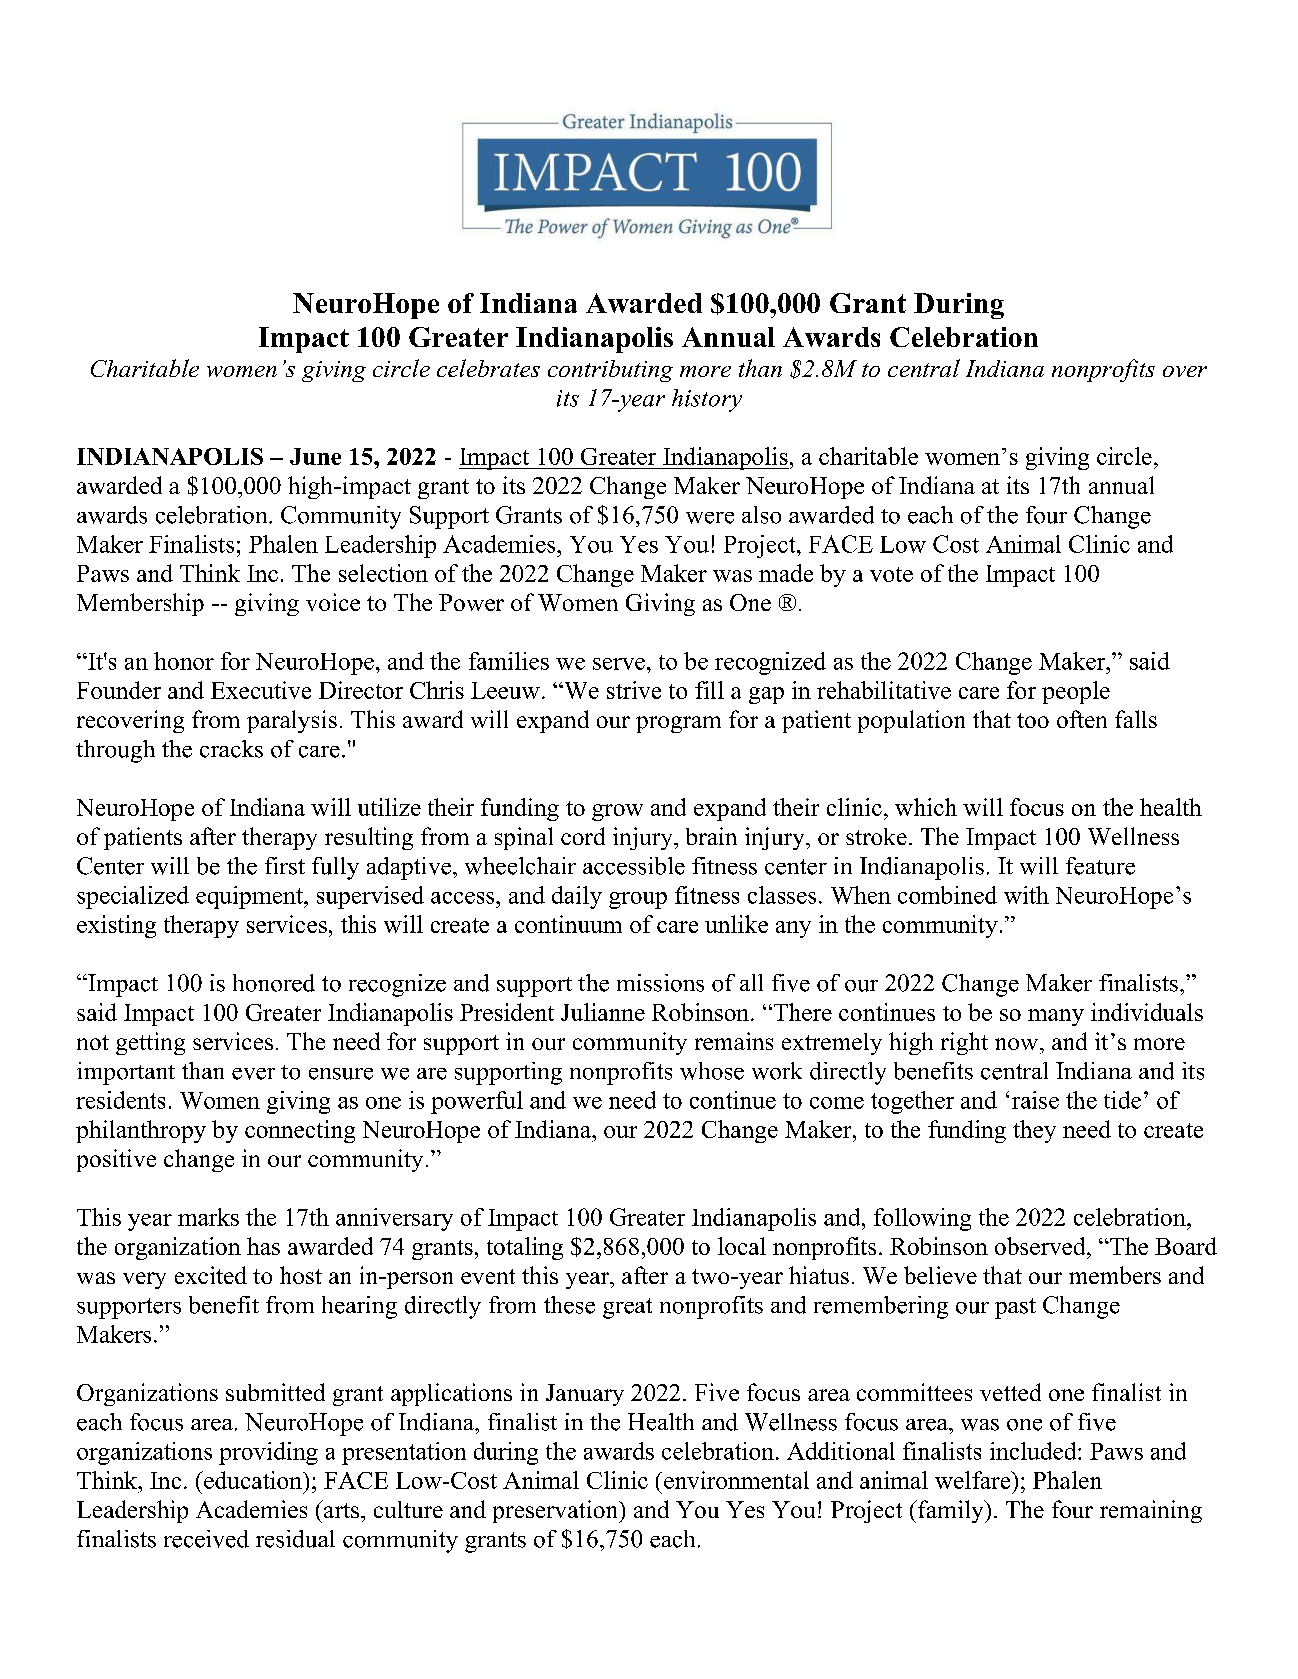 Image resolution: width=1298 pixels, height=1679 pixels. I want to click on June, so click(315, 456).
